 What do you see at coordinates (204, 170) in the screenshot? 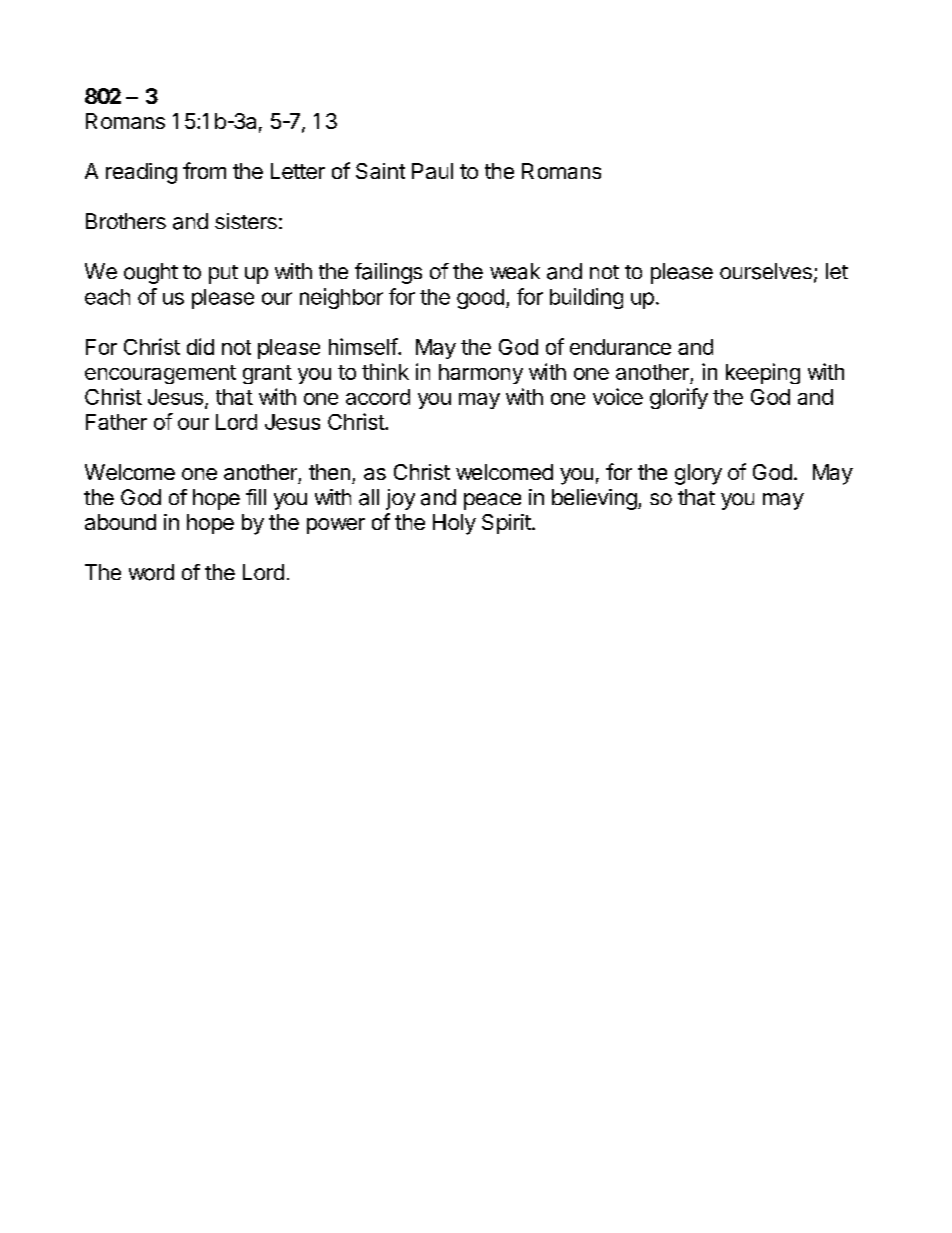
I see `from` at bounding box center [204, 170].
